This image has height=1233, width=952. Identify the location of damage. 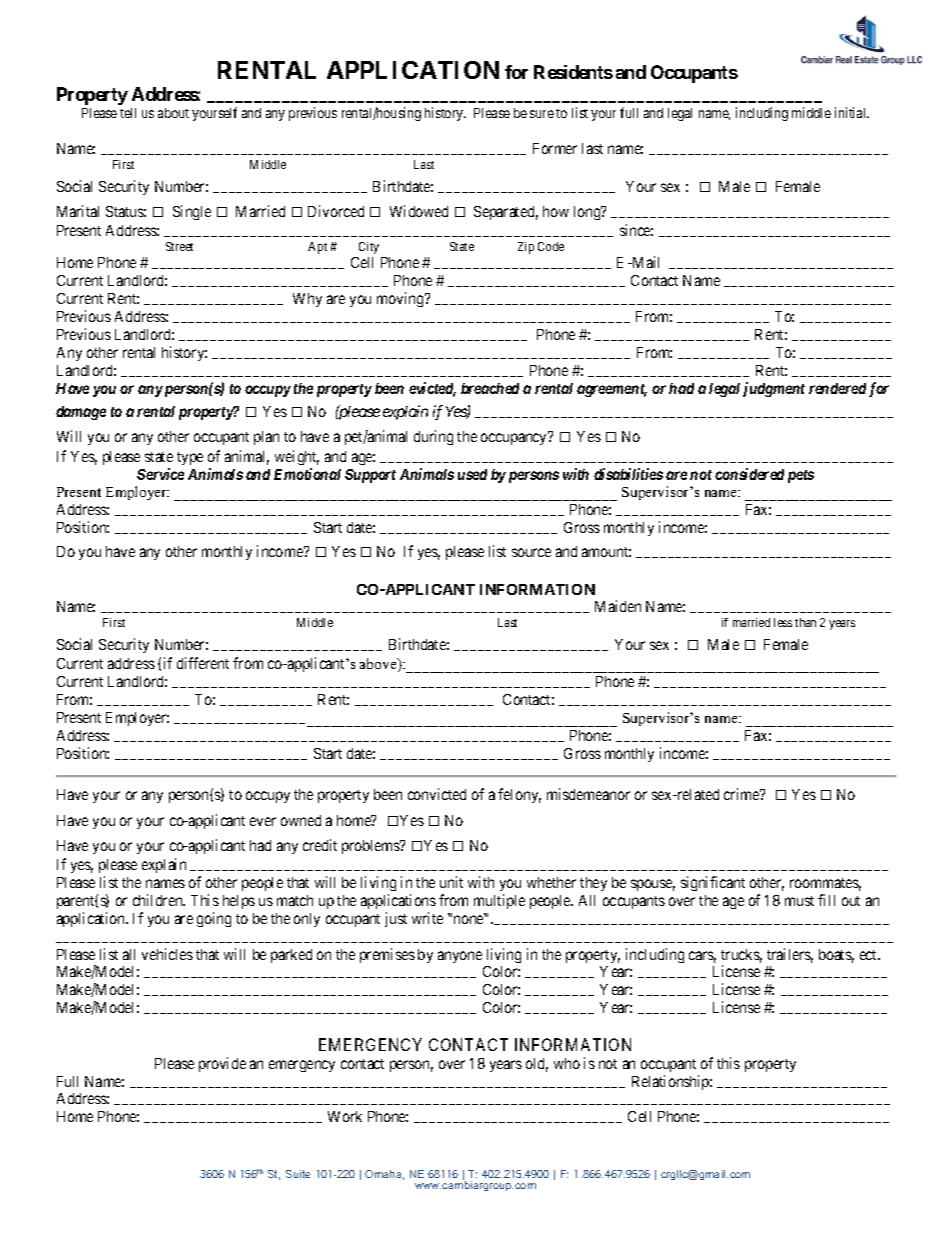
(81, 413).
